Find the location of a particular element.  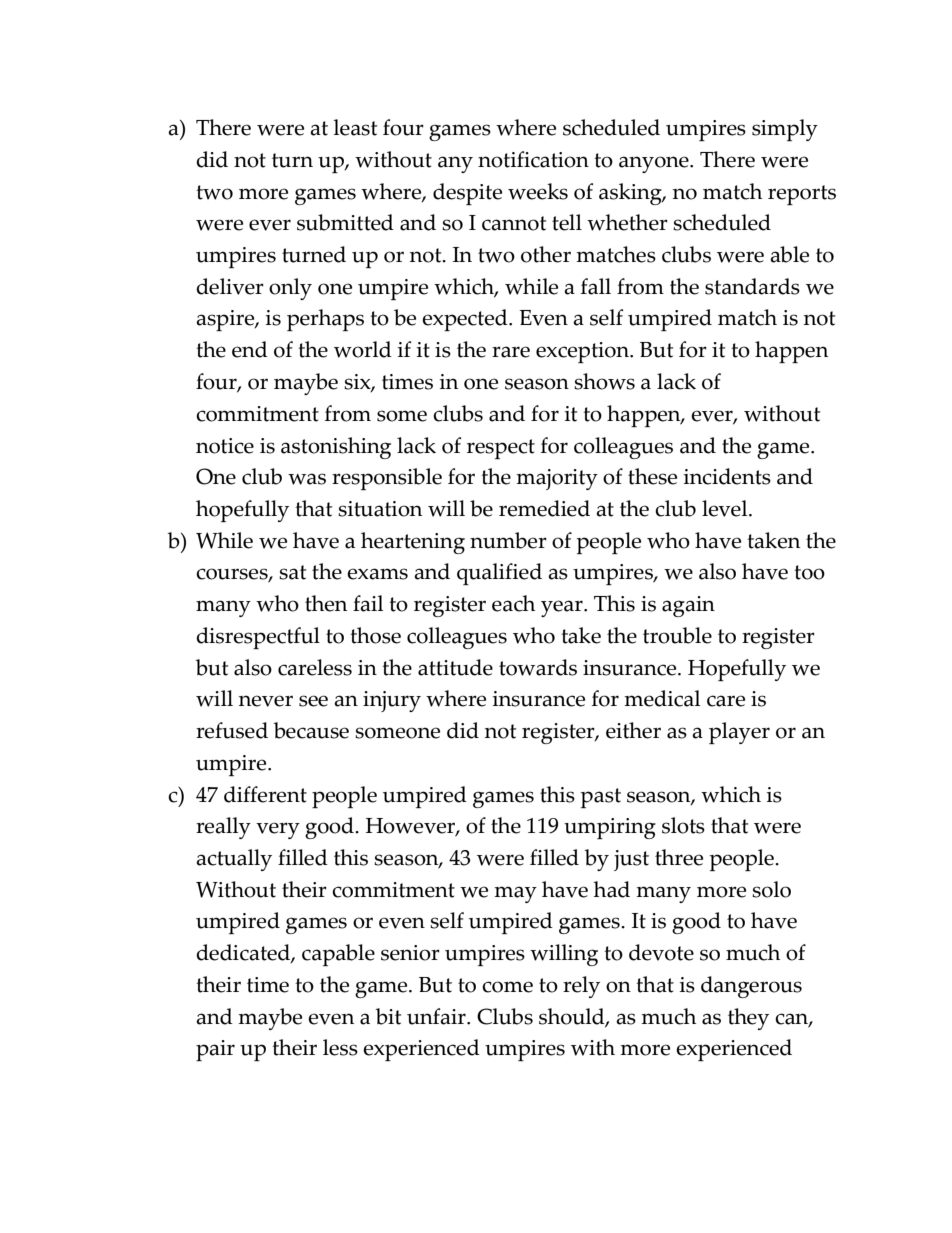

simply is located at coordinates (785, 130).
